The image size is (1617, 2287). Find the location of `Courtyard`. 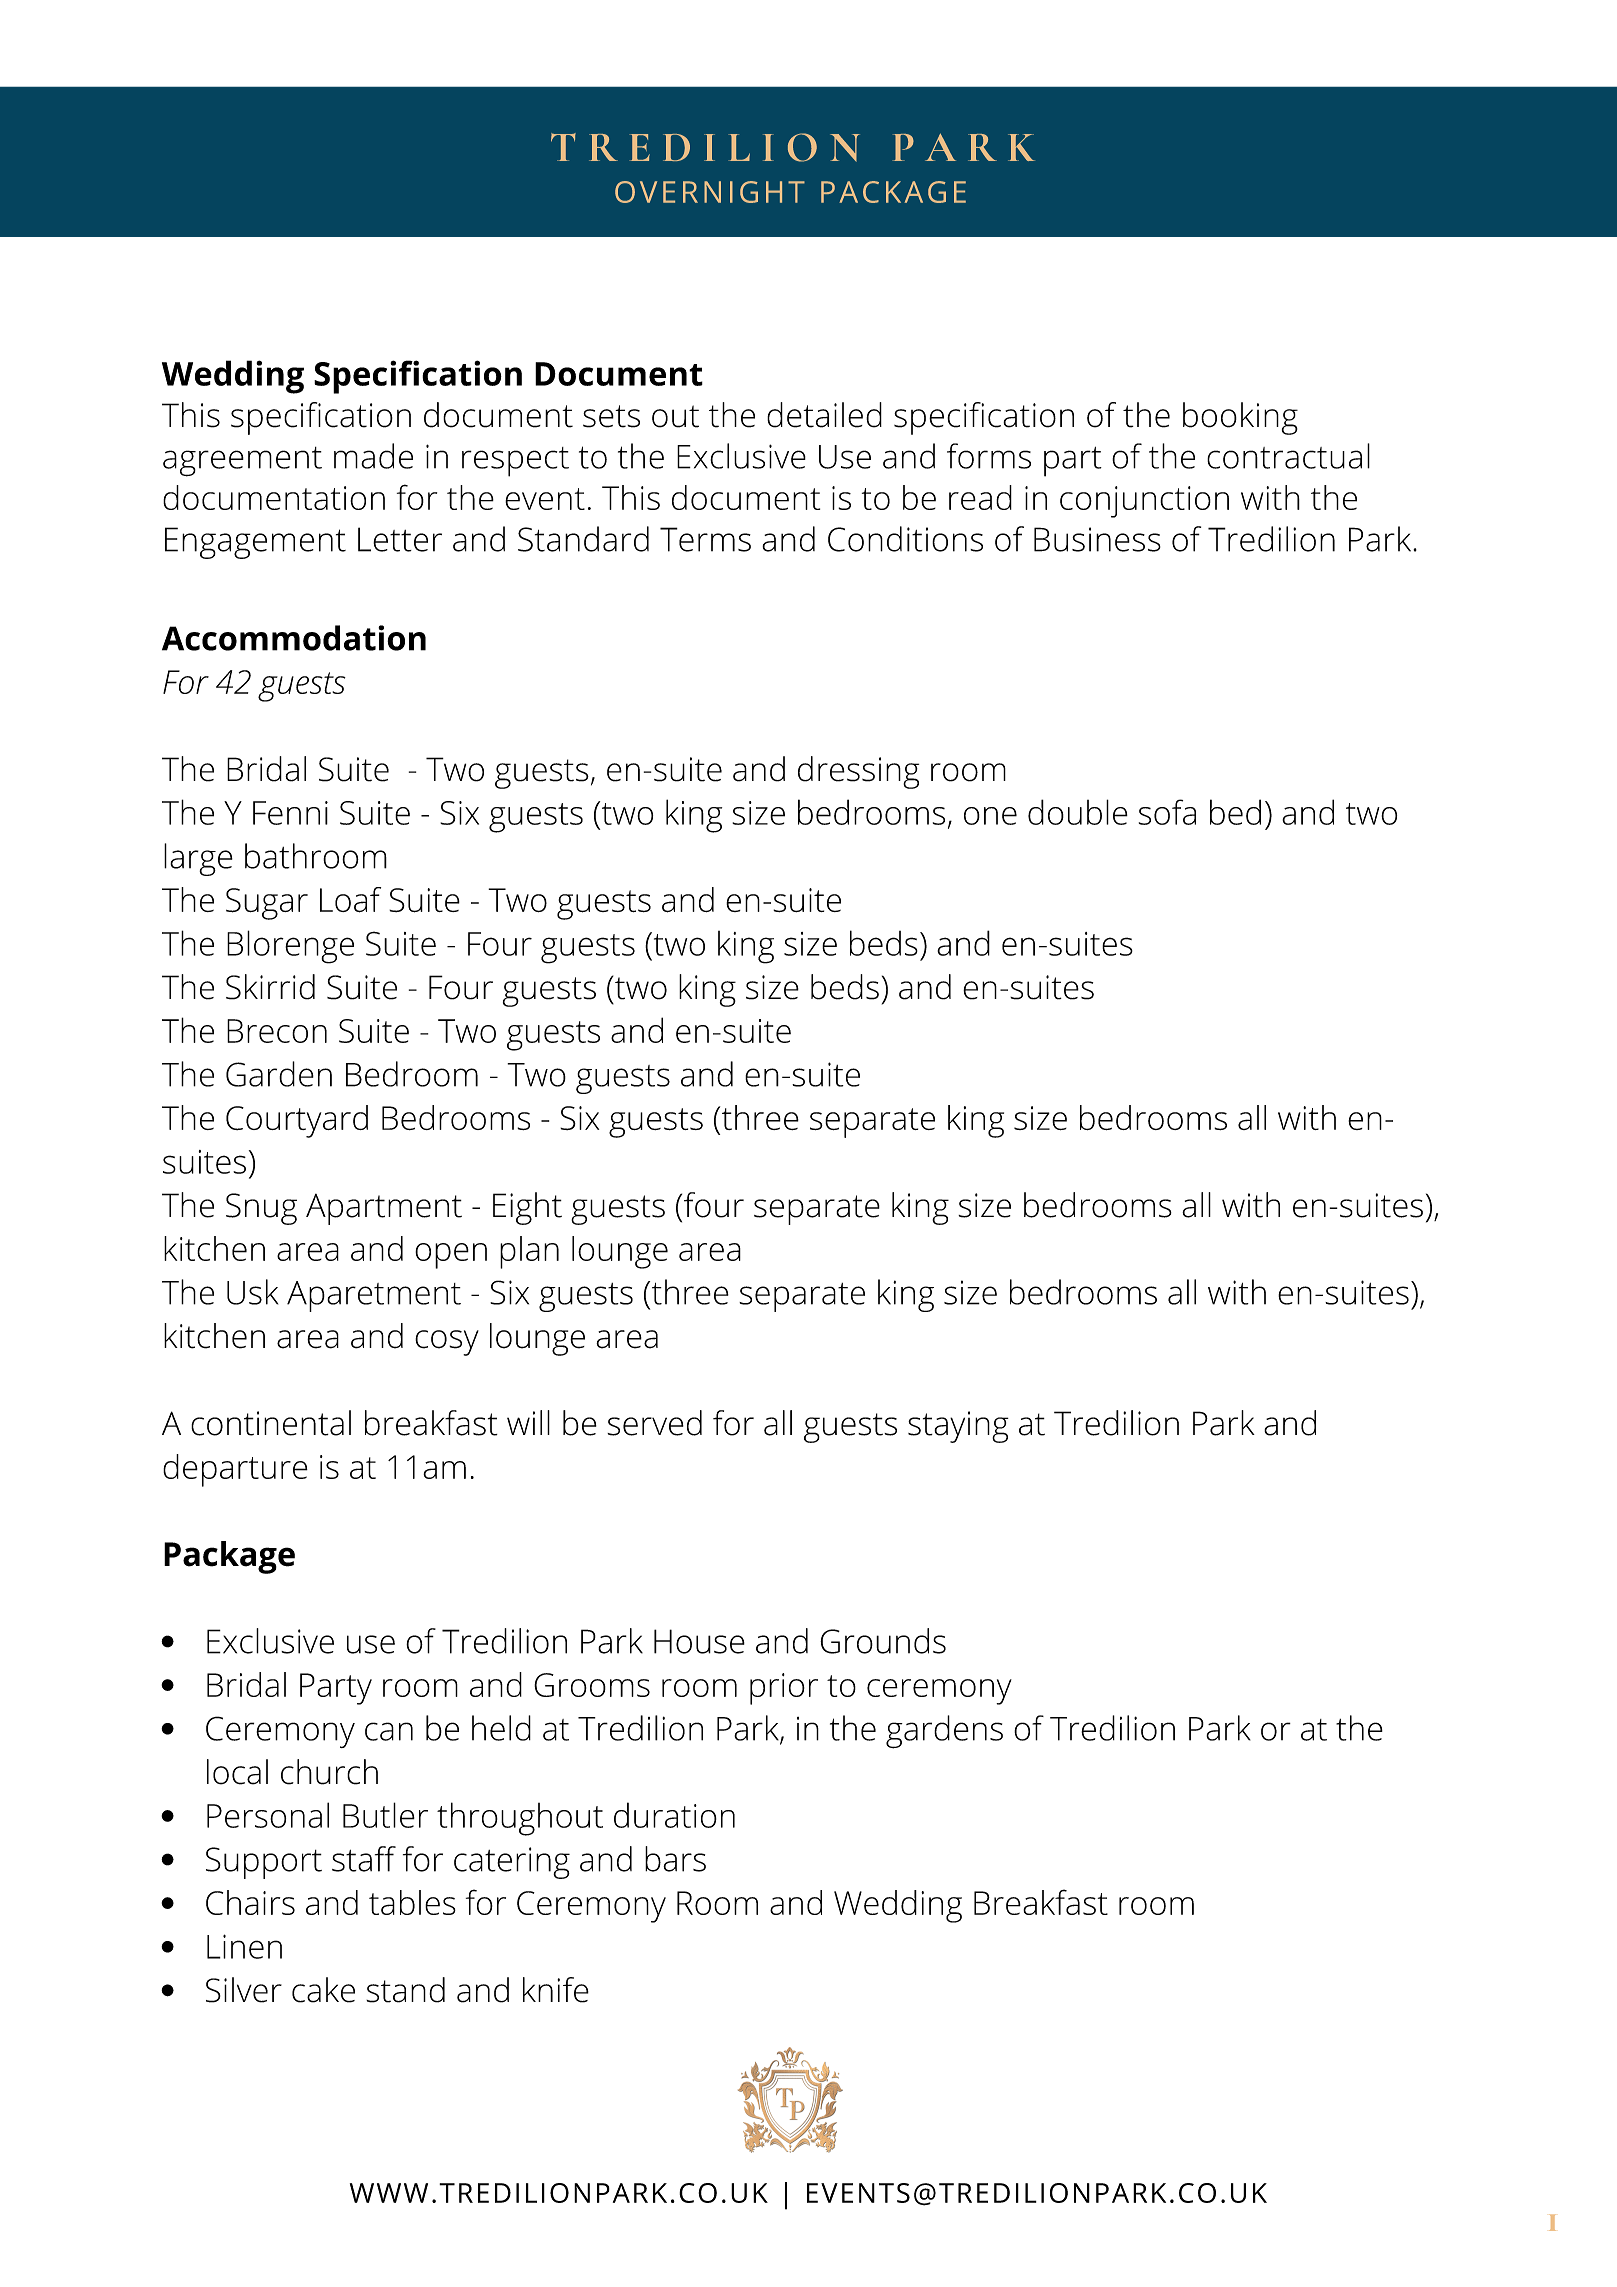

Courtyard is located at coordinates (297, 1121).
